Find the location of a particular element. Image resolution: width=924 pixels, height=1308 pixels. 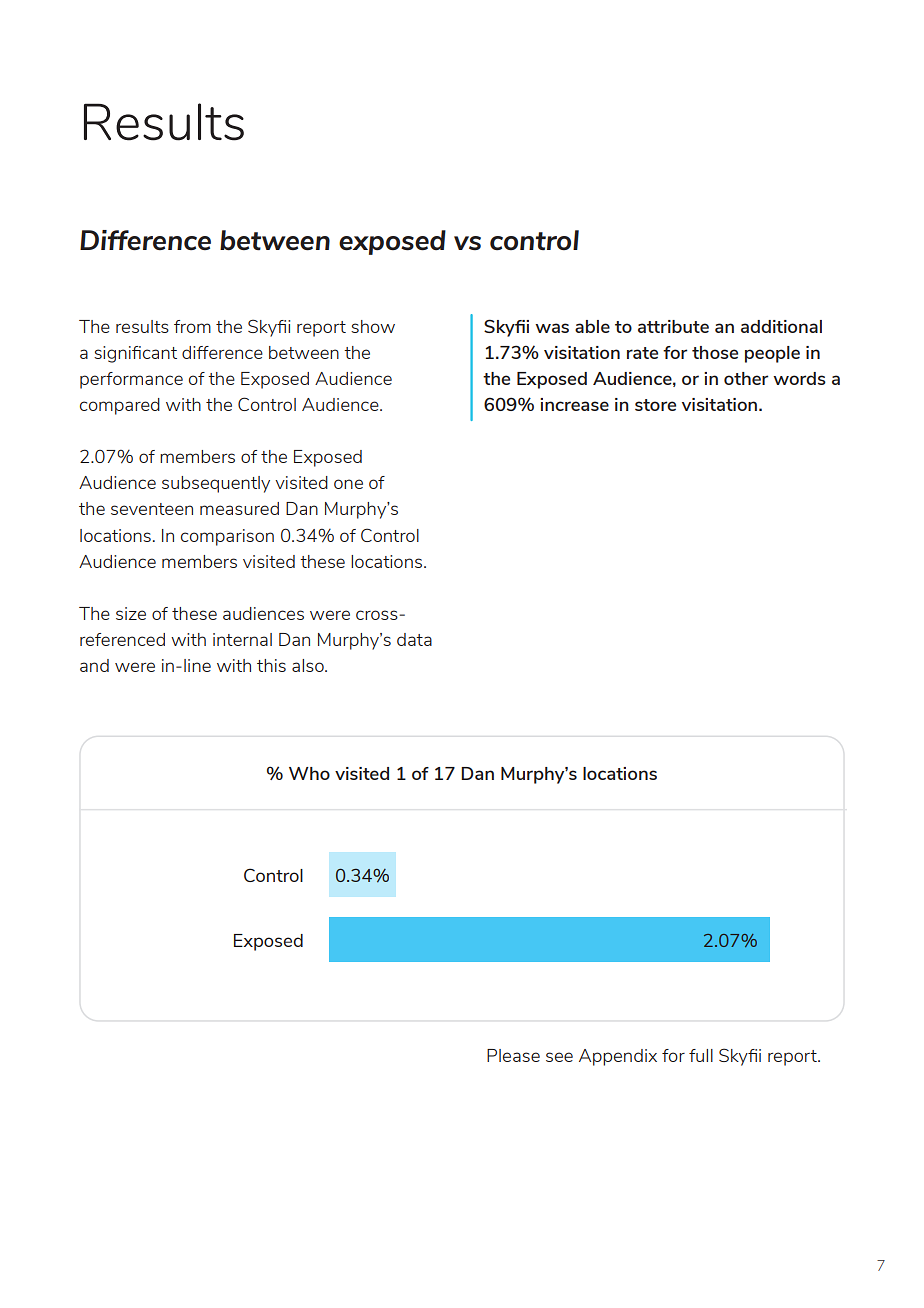

full is located at coordinates (701, 1055).
